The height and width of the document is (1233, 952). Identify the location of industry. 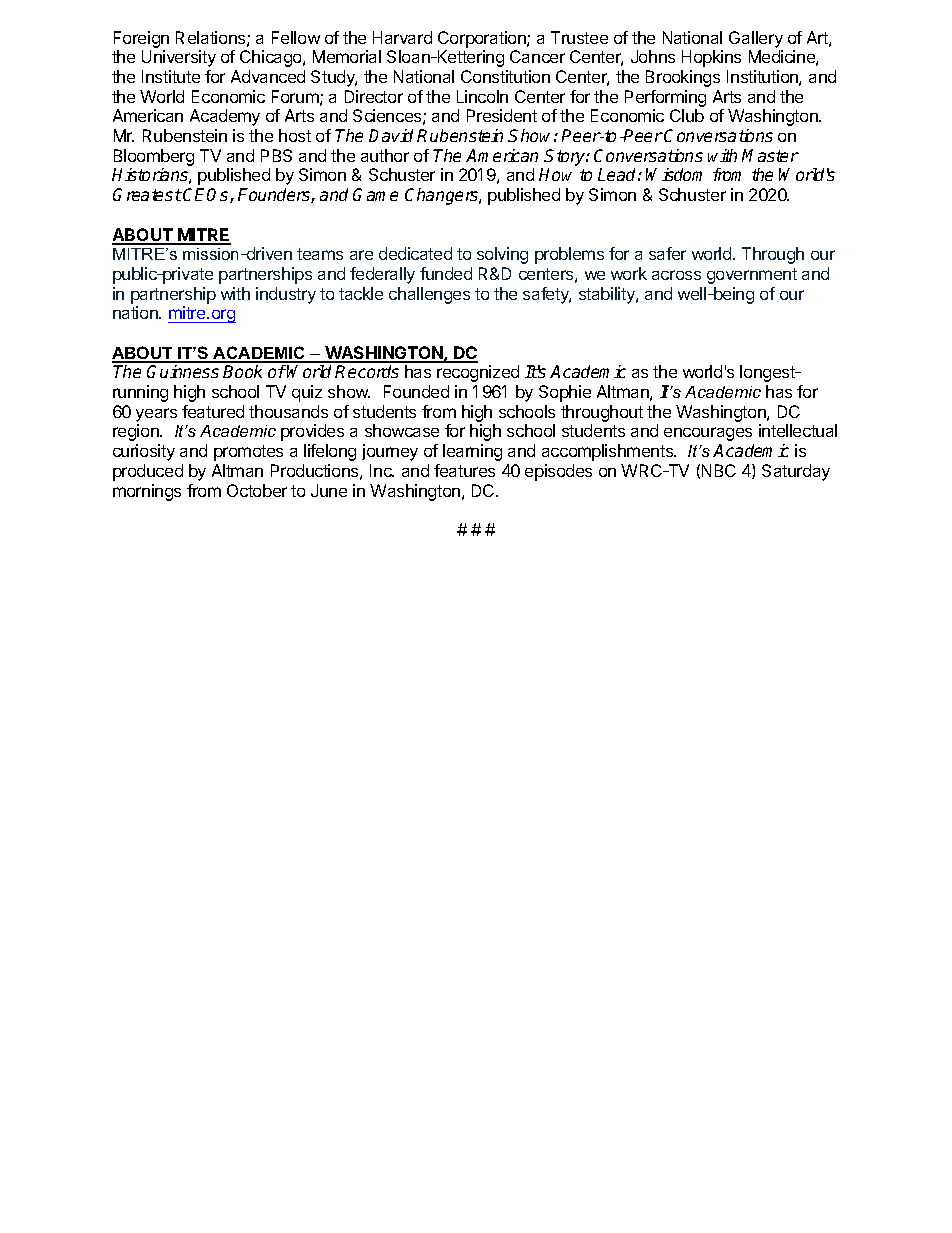
(286, 295).
